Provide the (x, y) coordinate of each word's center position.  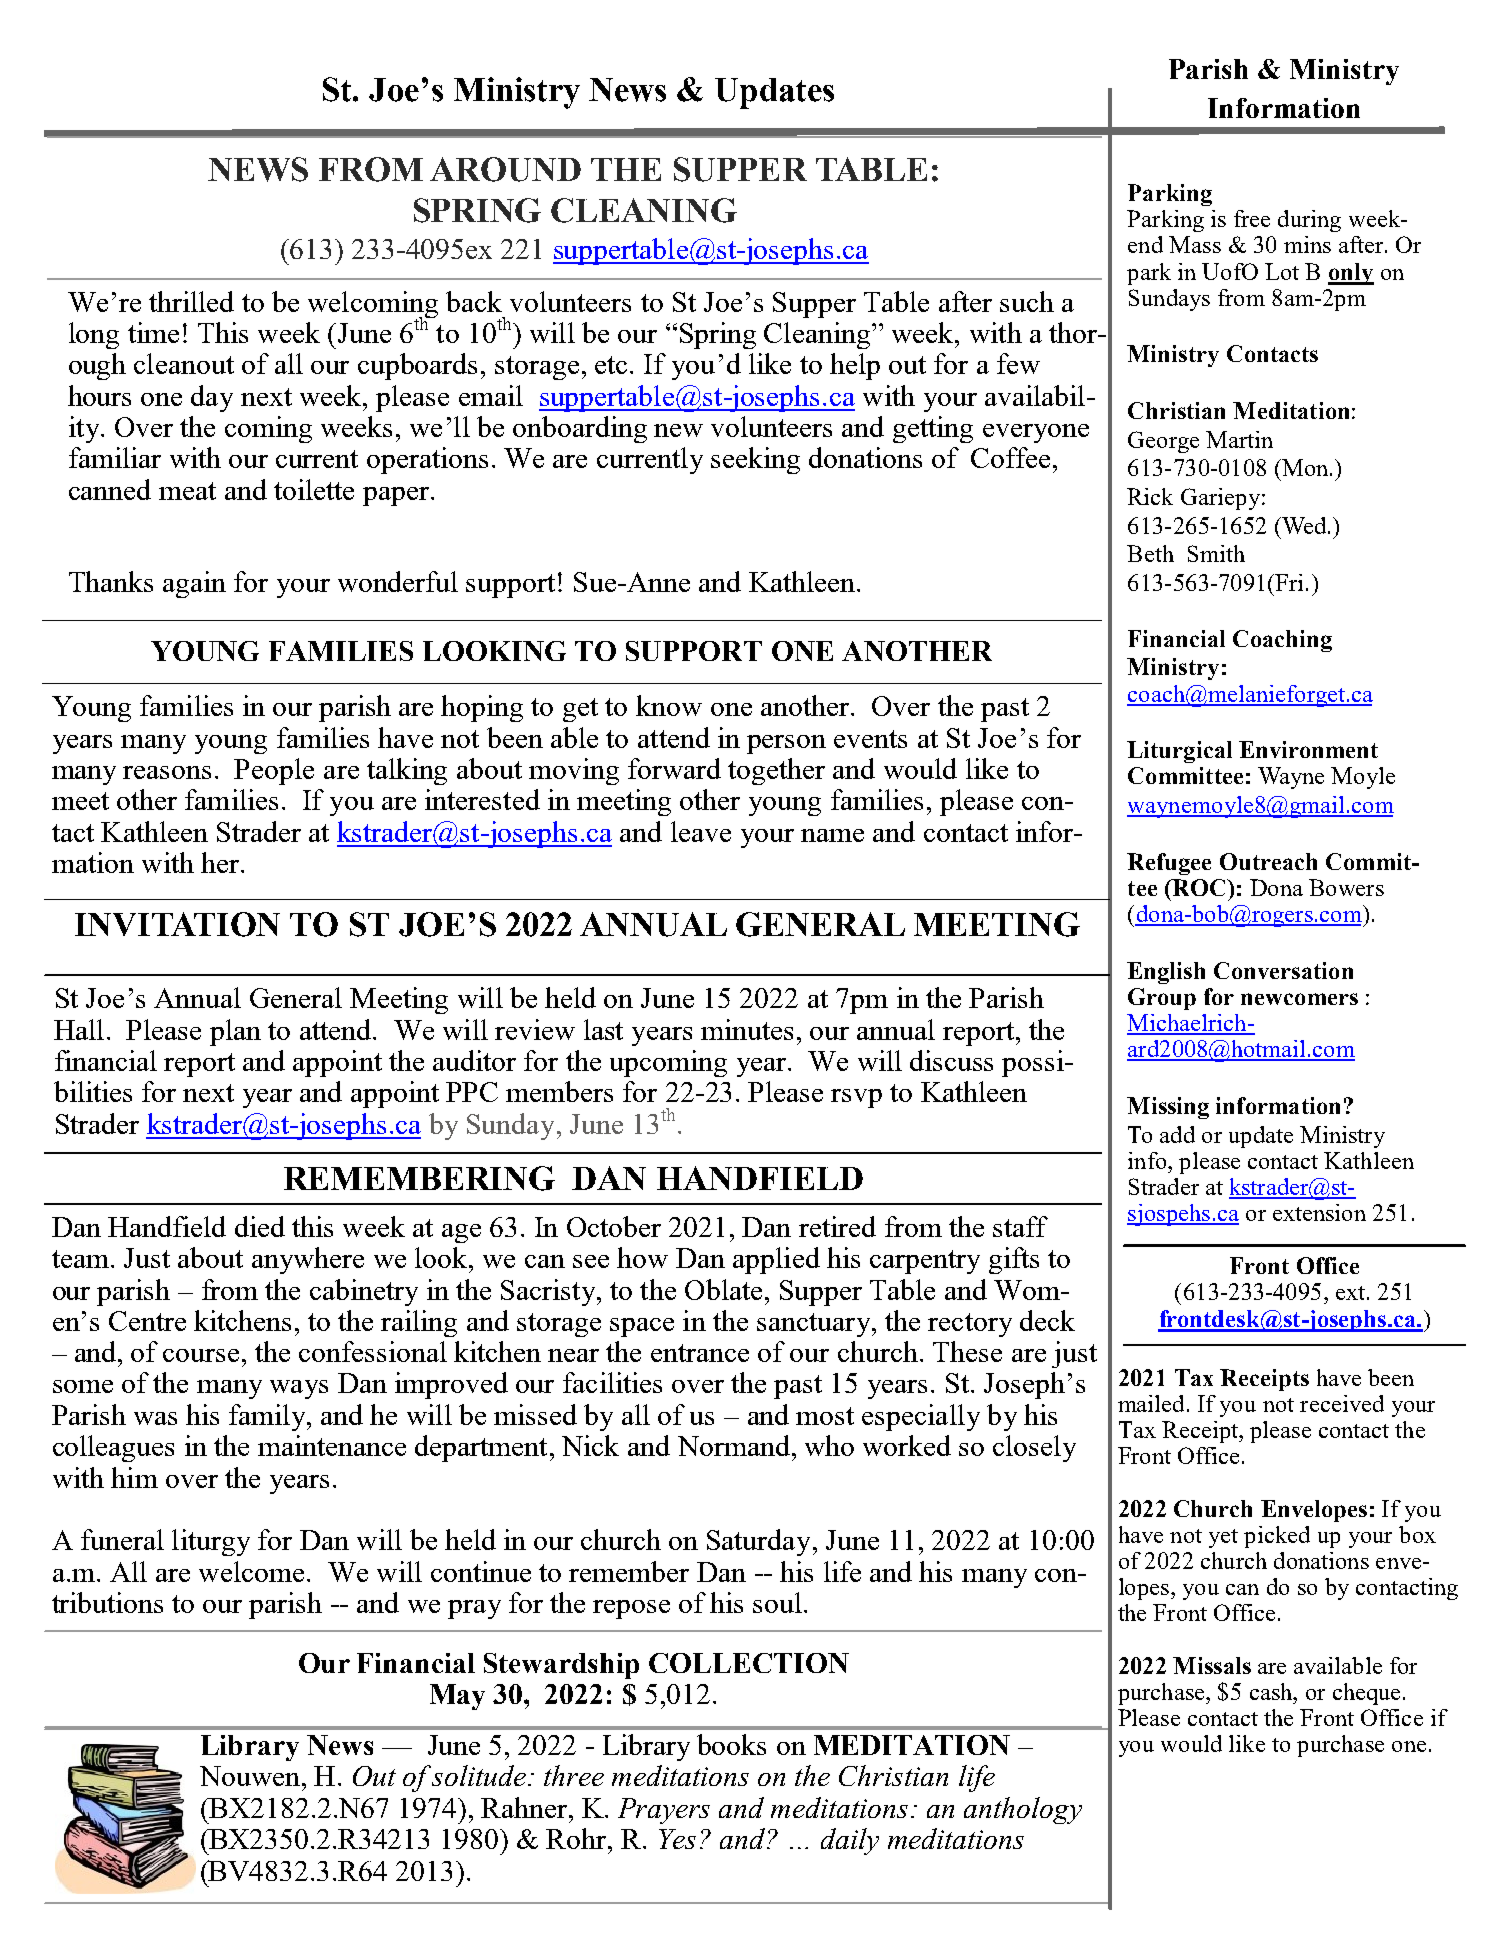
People (274, 771)
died (260, 1226)
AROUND (505, 169)
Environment (1308, 749)
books (731, 1744)
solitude (480, 1775)
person (786, 744)
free (1252, 218)
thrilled (191, 301)
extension (1319, 1212)
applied (776, 1260)
